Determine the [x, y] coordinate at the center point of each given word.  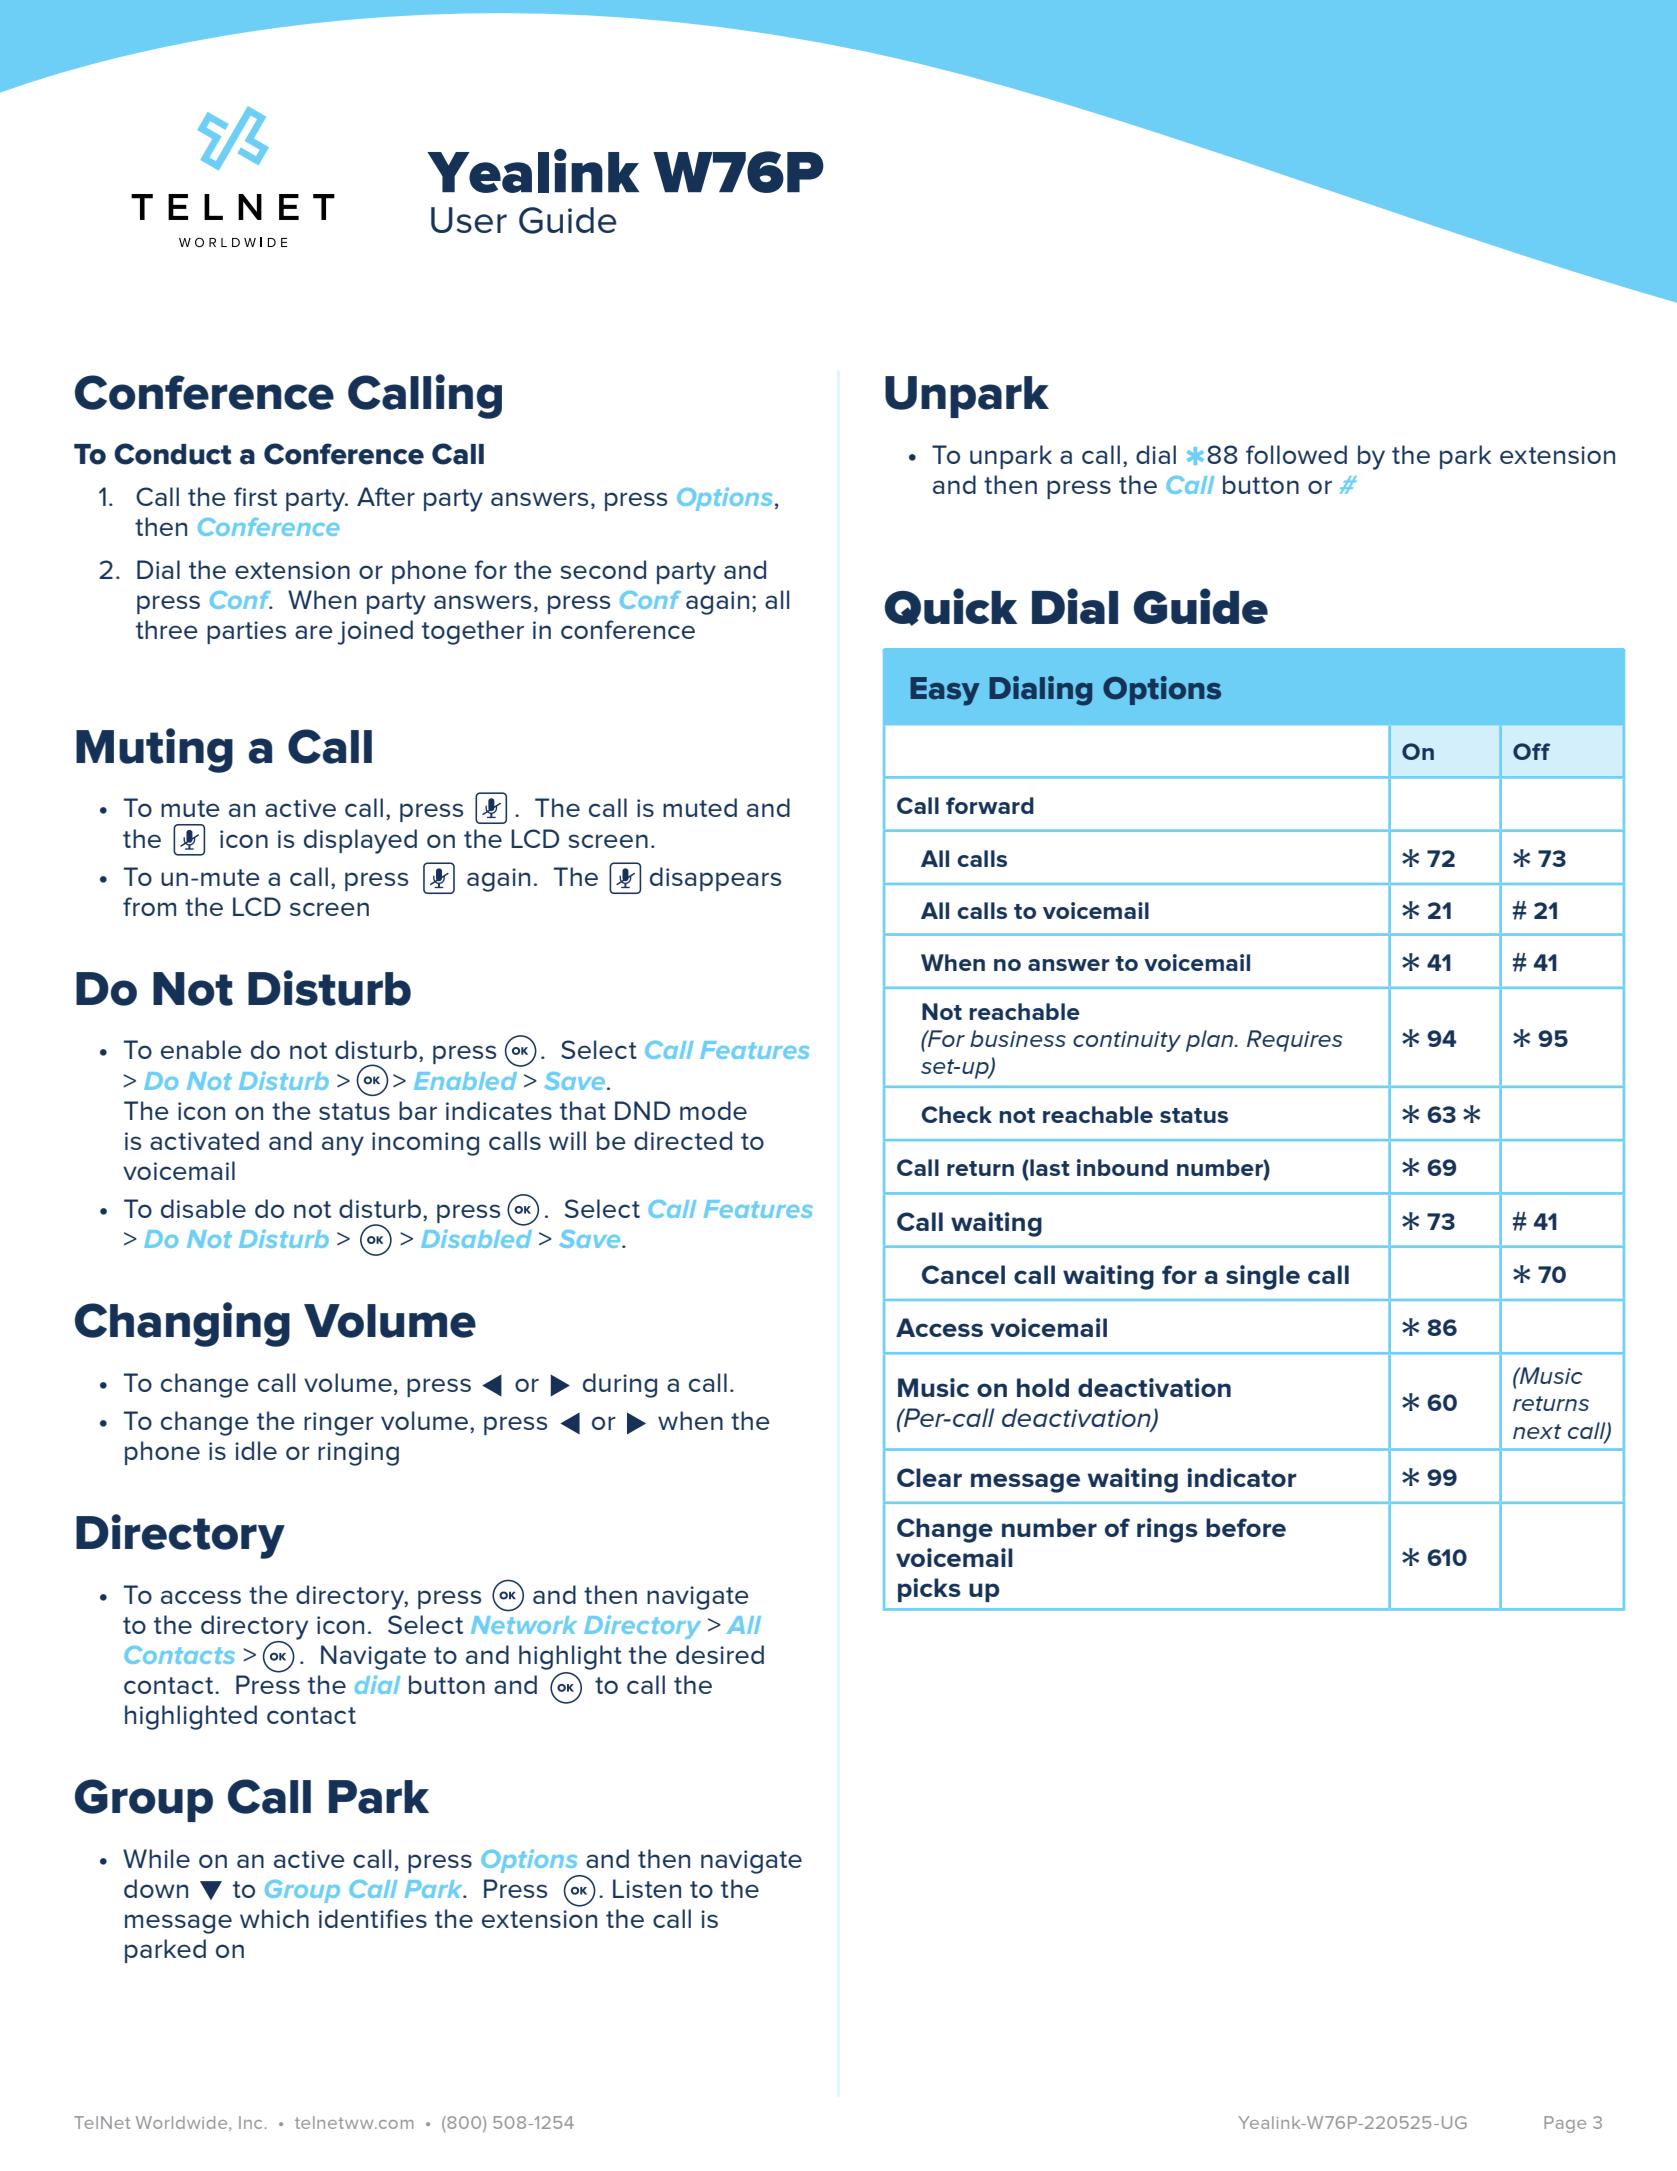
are [314, 632]
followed [1296, 454]
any [343, 1146]
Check [956, 1114]
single [1263, 1277]
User [469, 220]
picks [929, 1590]
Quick [951, 607]
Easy [945, 691]
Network [524, 1625]
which [274, 1918]
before [1246, 1527]
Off [1531, 751]
